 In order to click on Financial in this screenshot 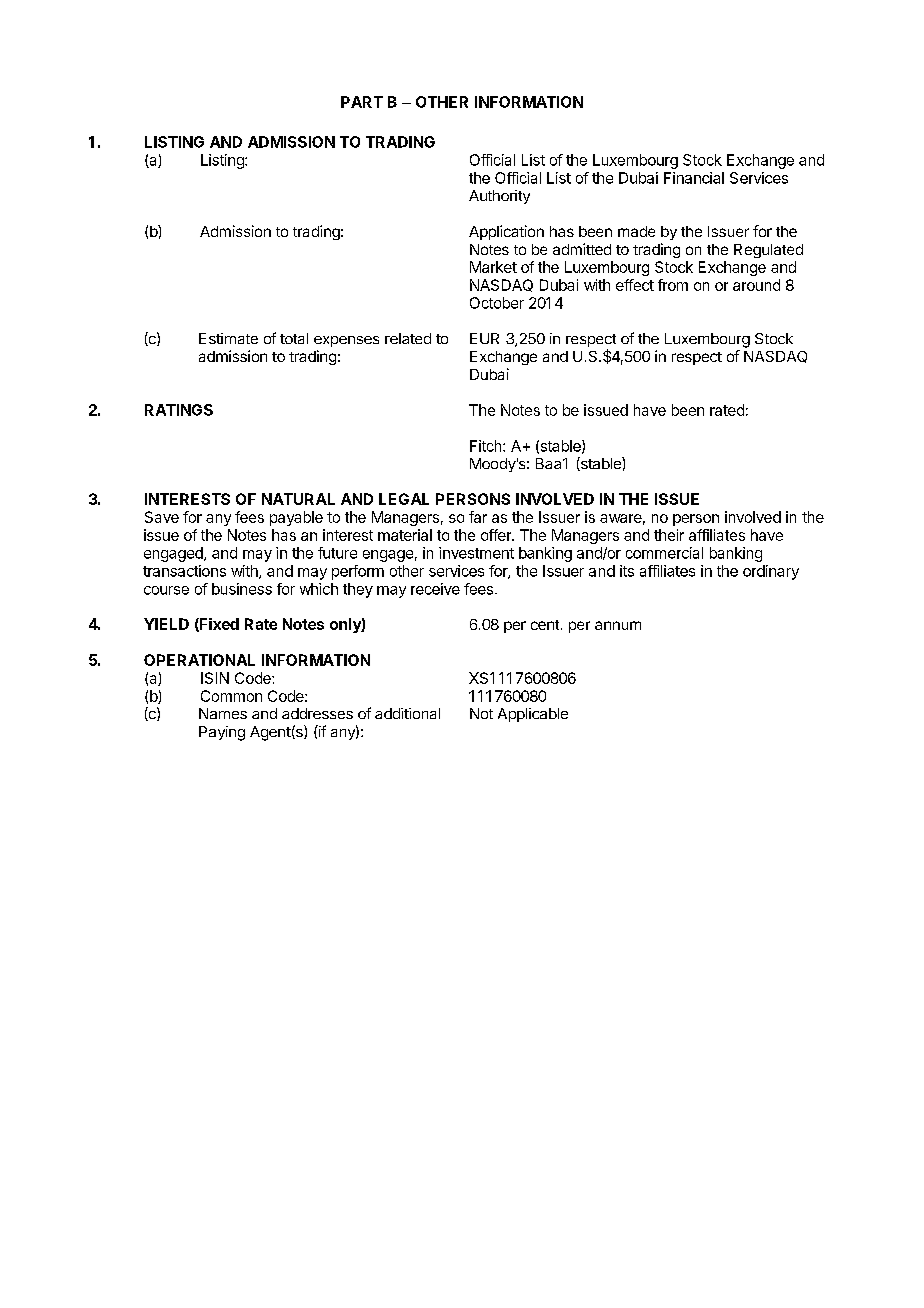, I will do `click(694, 178)`.
